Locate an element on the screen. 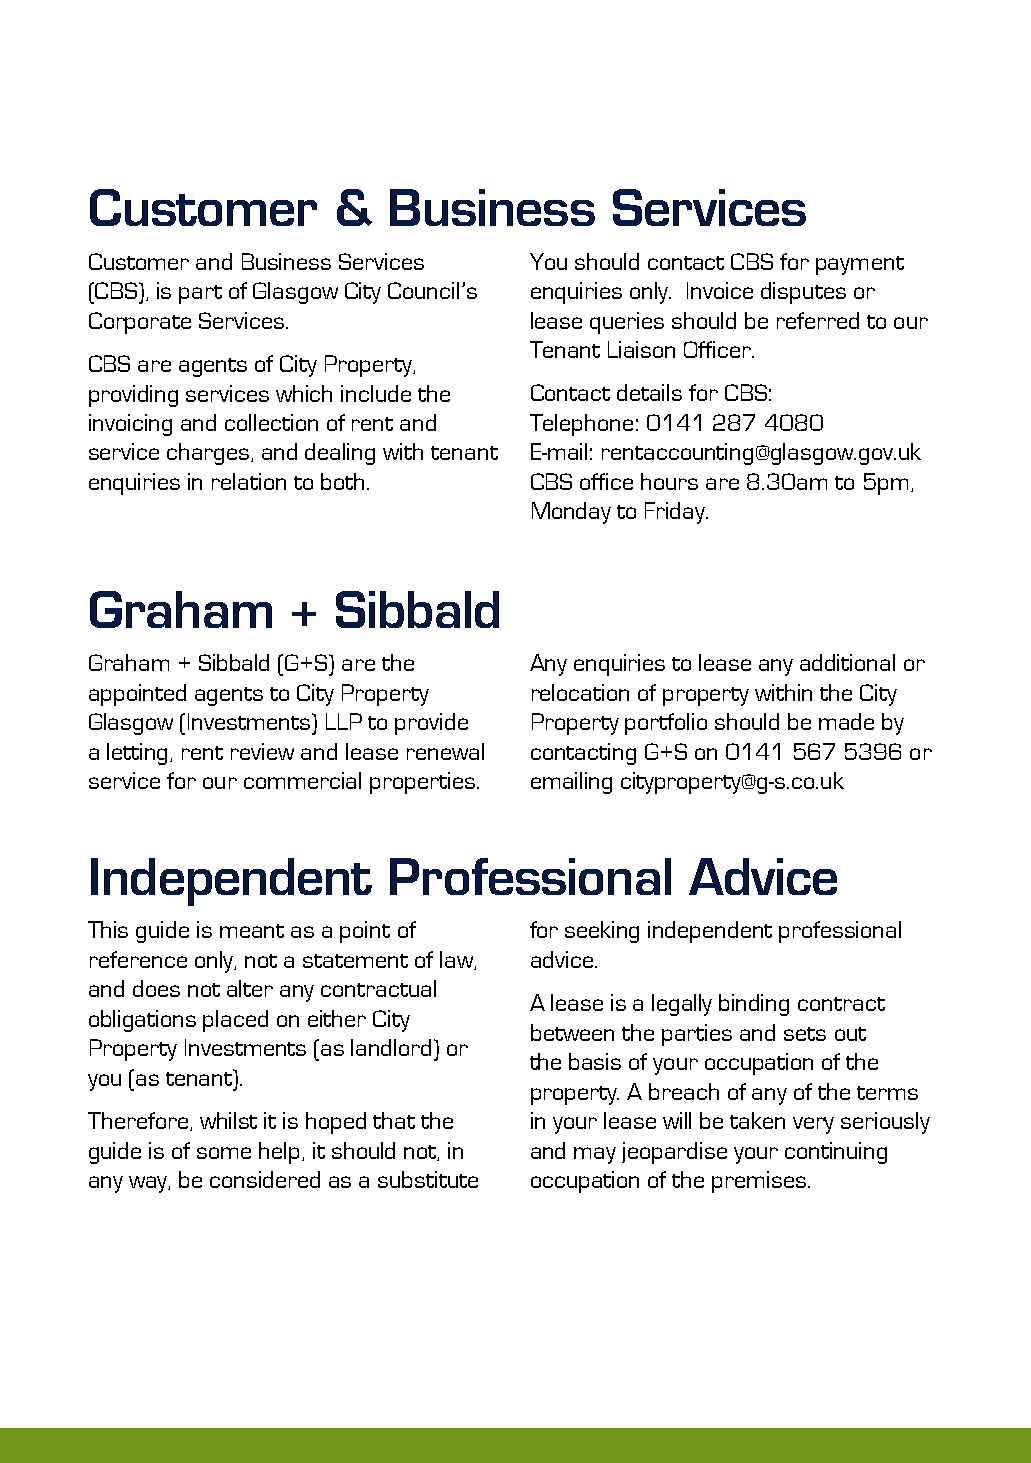 Image resolution: width=1031 pixels, height=1463 pixels. substitute is located at coordinates (428, 1179).
